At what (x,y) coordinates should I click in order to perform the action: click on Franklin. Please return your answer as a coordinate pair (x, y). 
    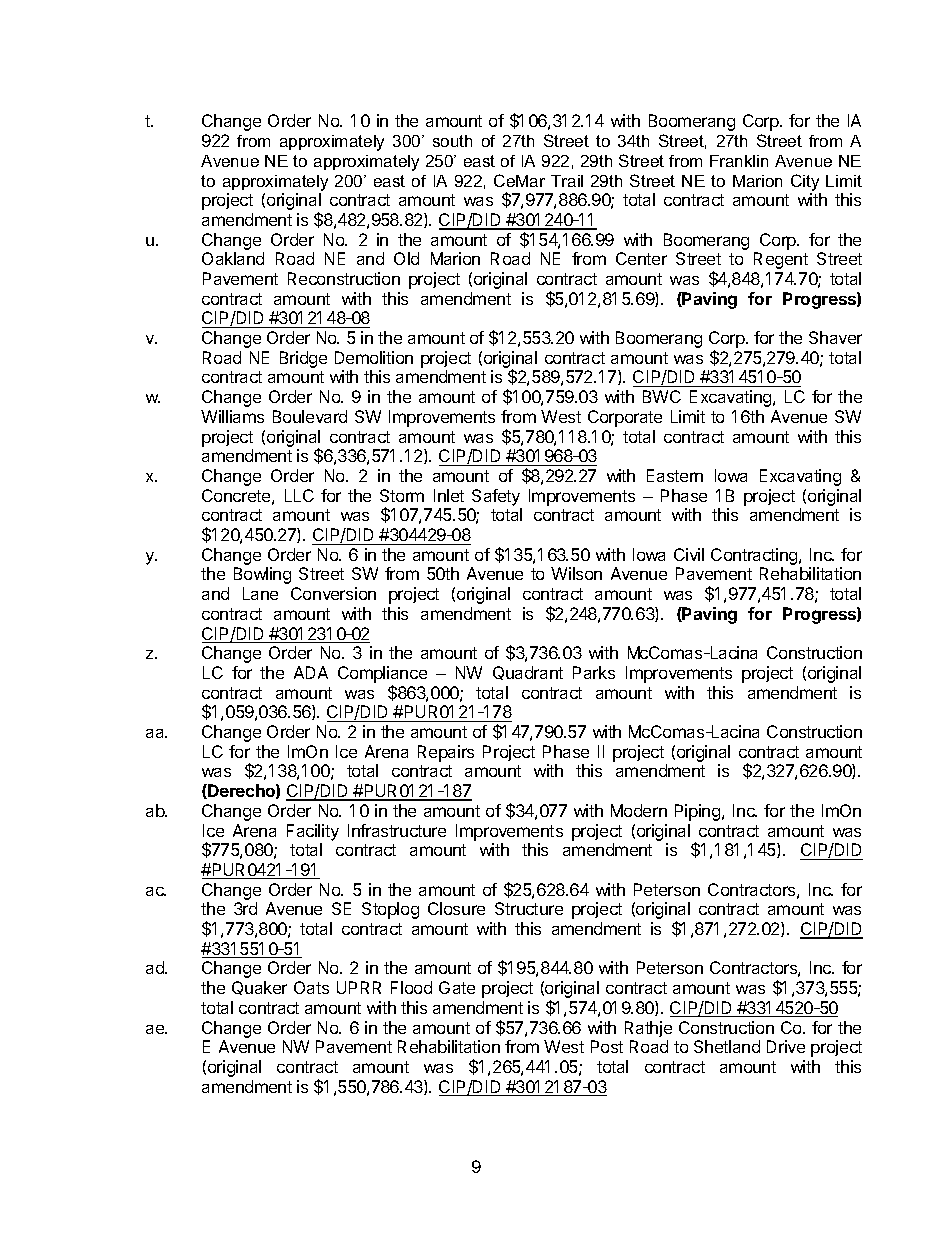
    Looking at the image, I should click on (739, 161).
